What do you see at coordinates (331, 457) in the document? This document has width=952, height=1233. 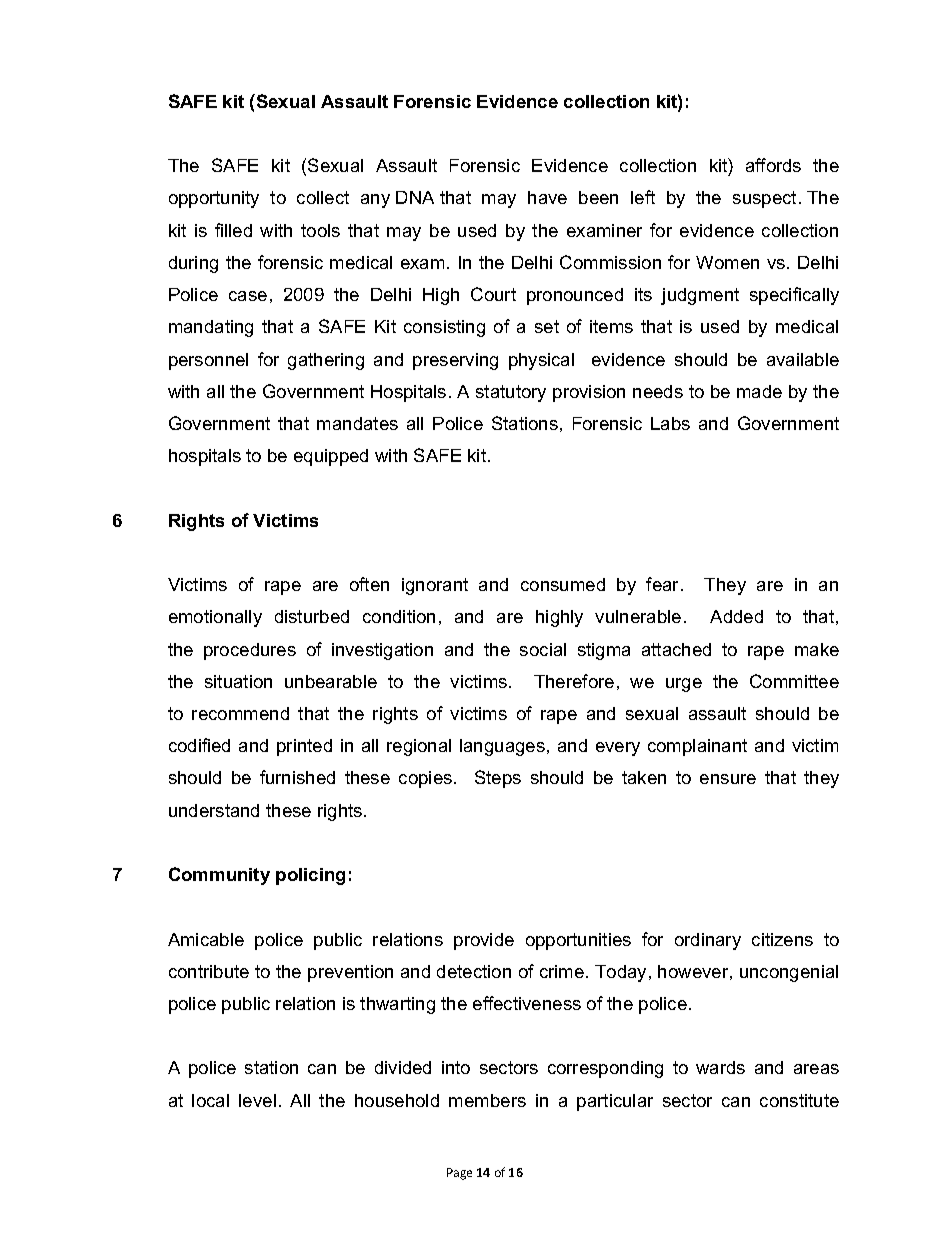 I see `equipped` at bounding box center [331, 457].
